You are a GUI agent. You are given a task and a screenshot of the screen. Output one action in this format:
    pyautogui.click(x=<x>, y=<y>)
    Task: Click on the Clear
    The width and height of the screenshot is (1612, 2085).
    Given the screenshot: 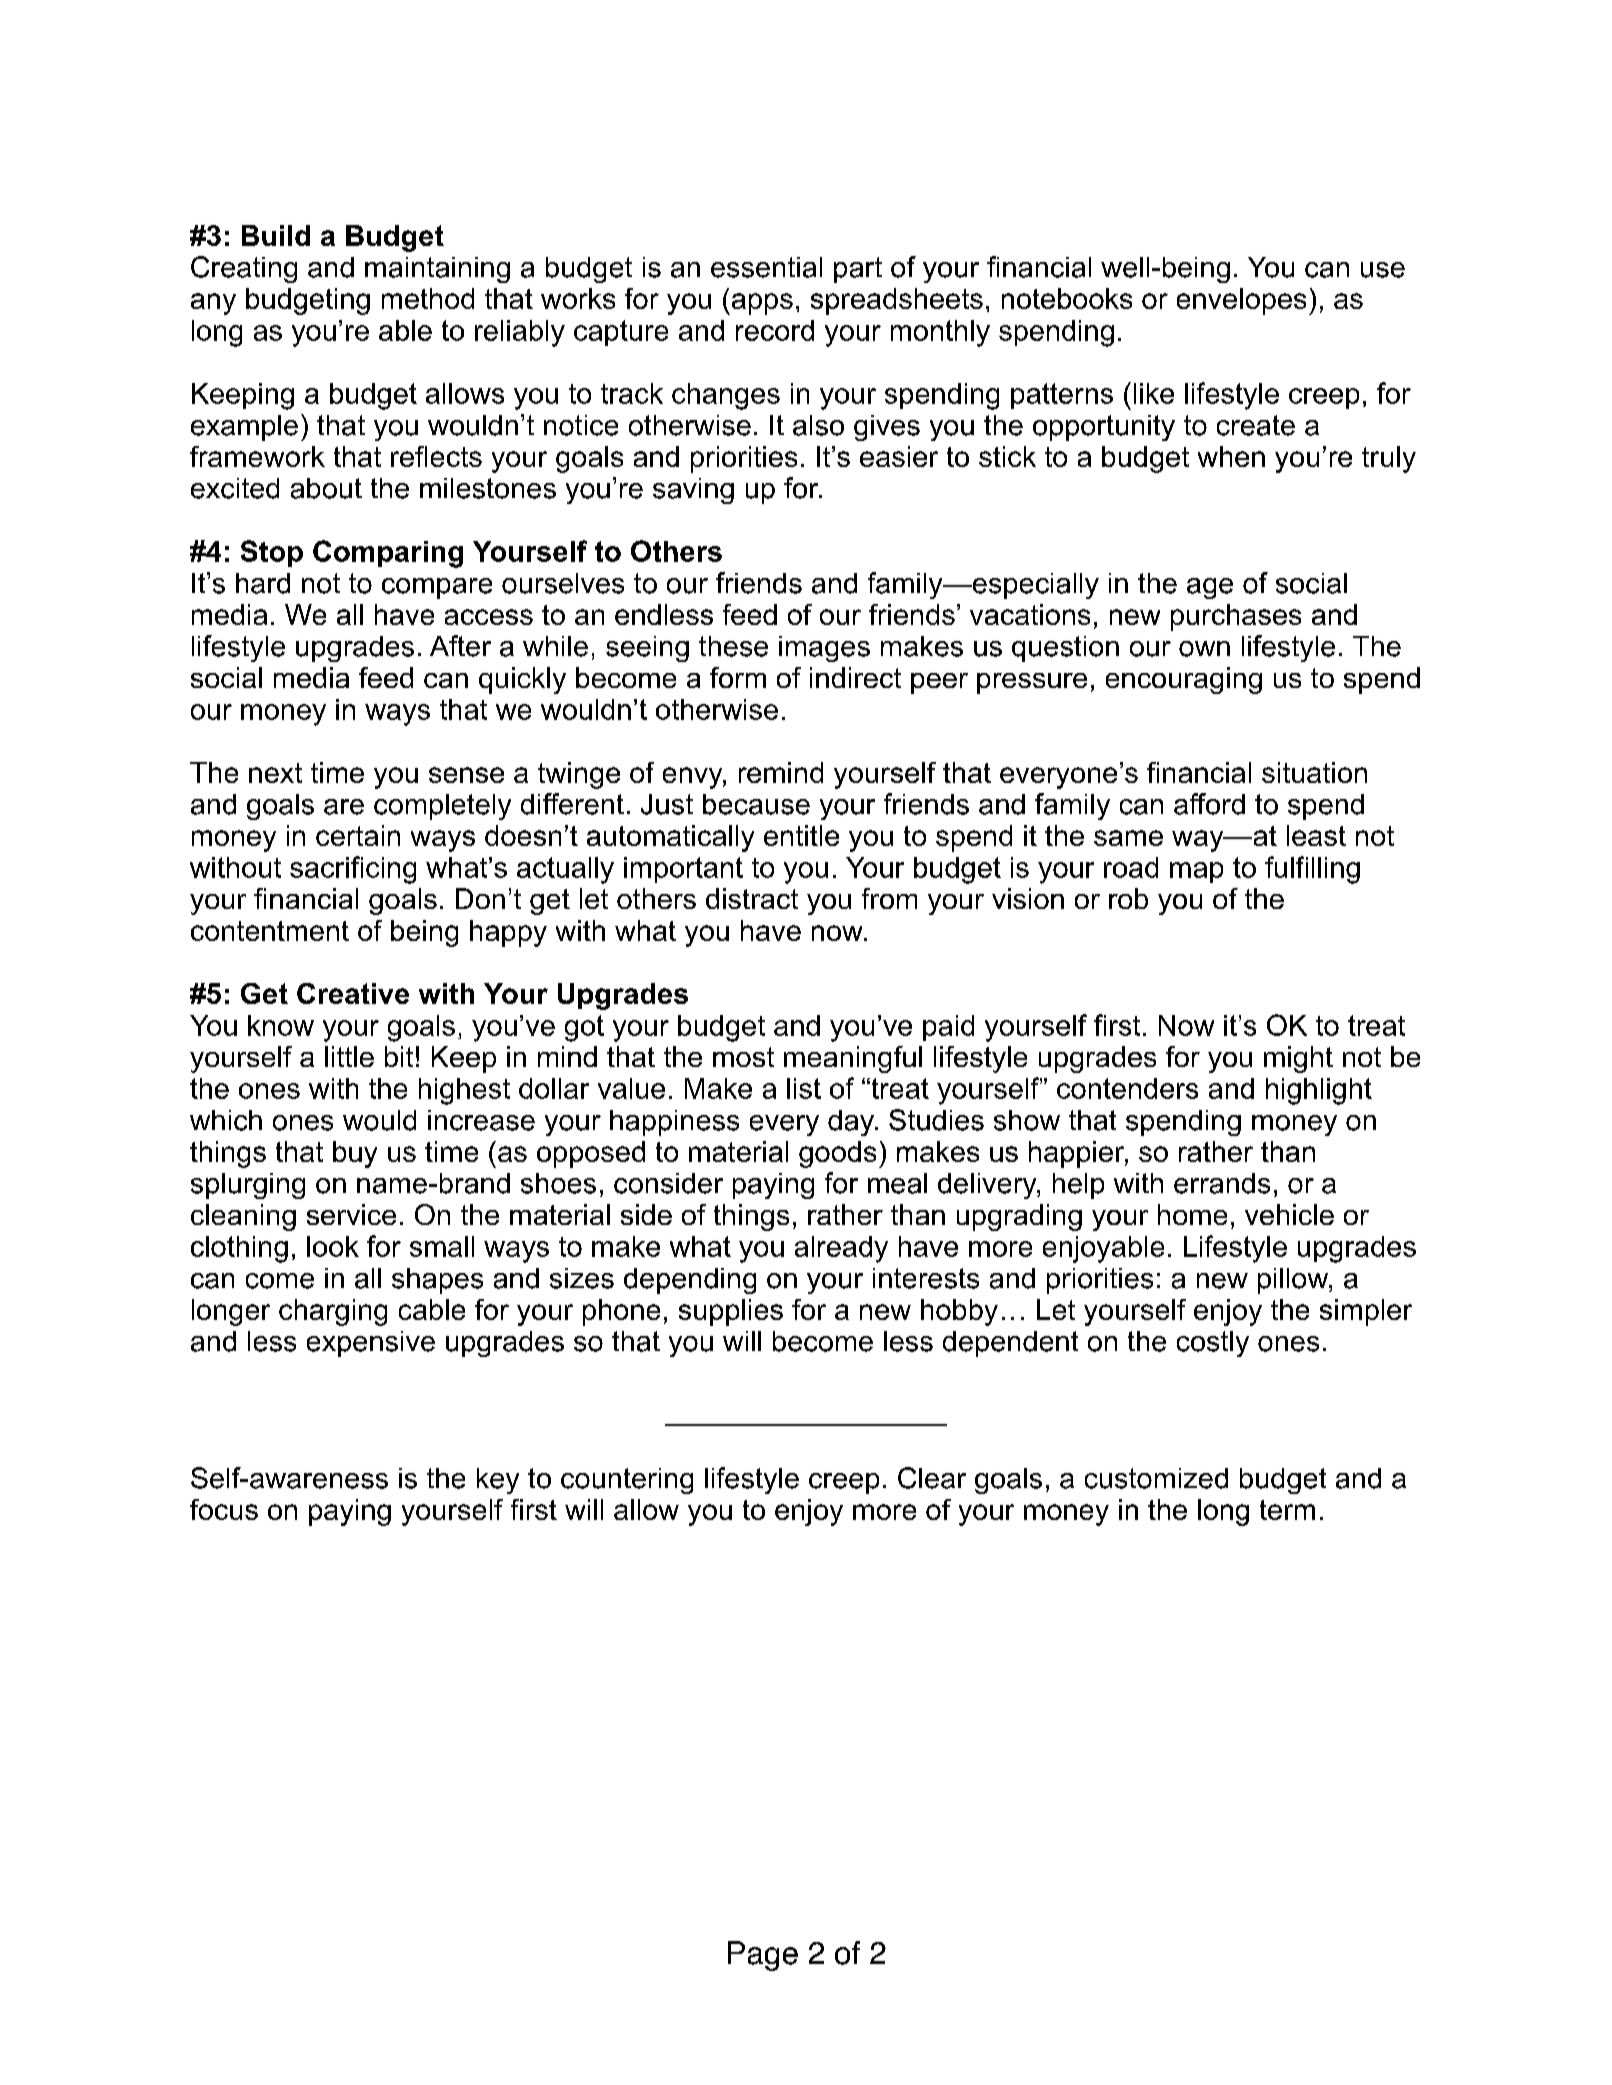 What is the action you would take?
    pyautogui.click(x=932, y=1478)
